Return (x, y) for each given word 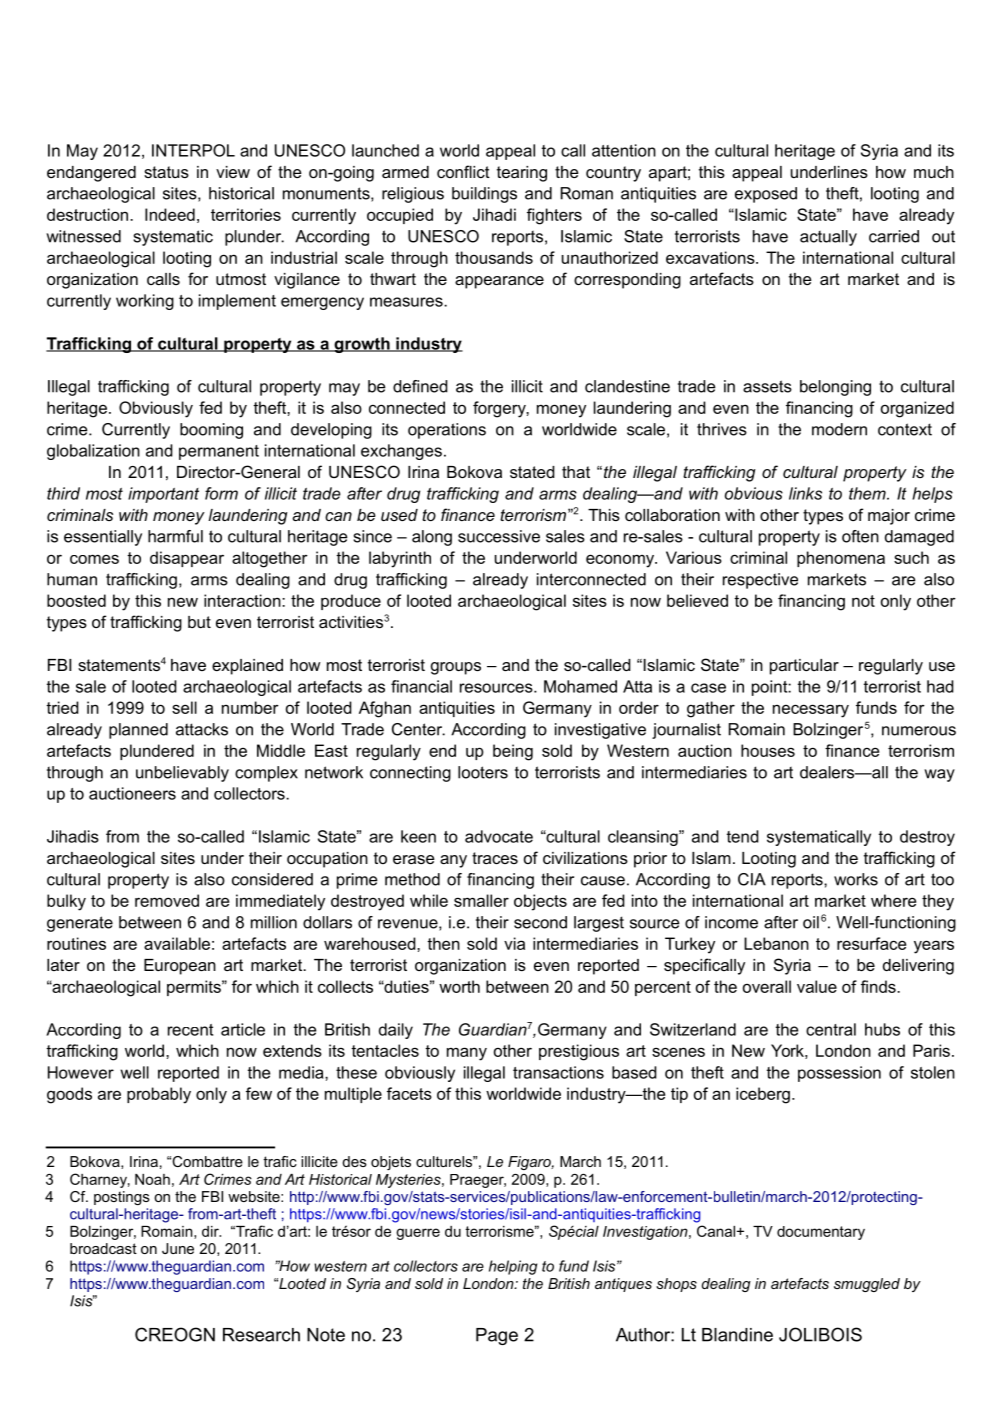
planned (138, 731)
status (166, 172)
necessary (811, 711)
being (513, 752)
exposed (766, 195)
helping (513, 1267)
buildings (484, 195)
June (178, 1248)
